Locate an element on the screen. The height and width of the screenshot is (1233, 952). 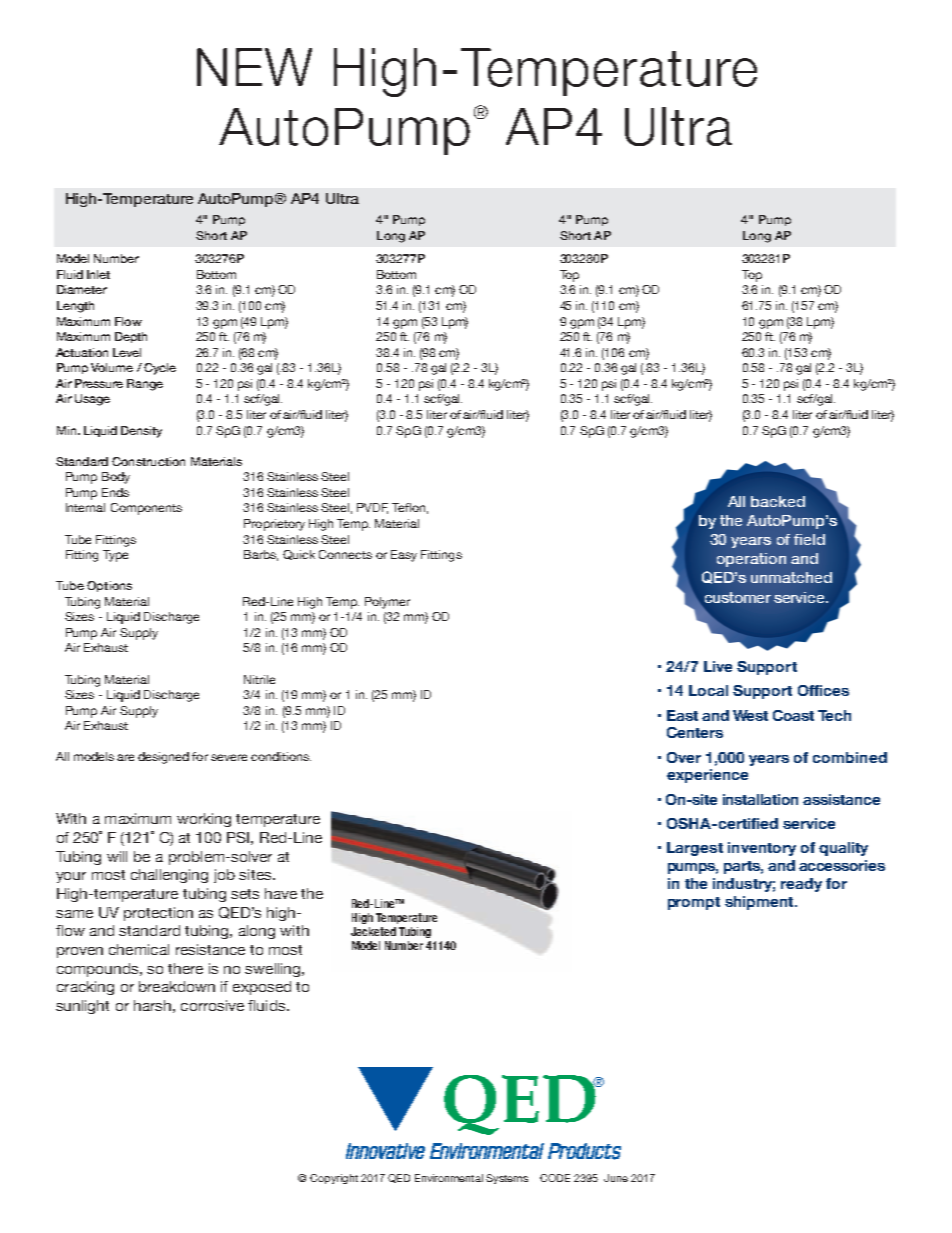
operation is located at coordinates (751, 560).
